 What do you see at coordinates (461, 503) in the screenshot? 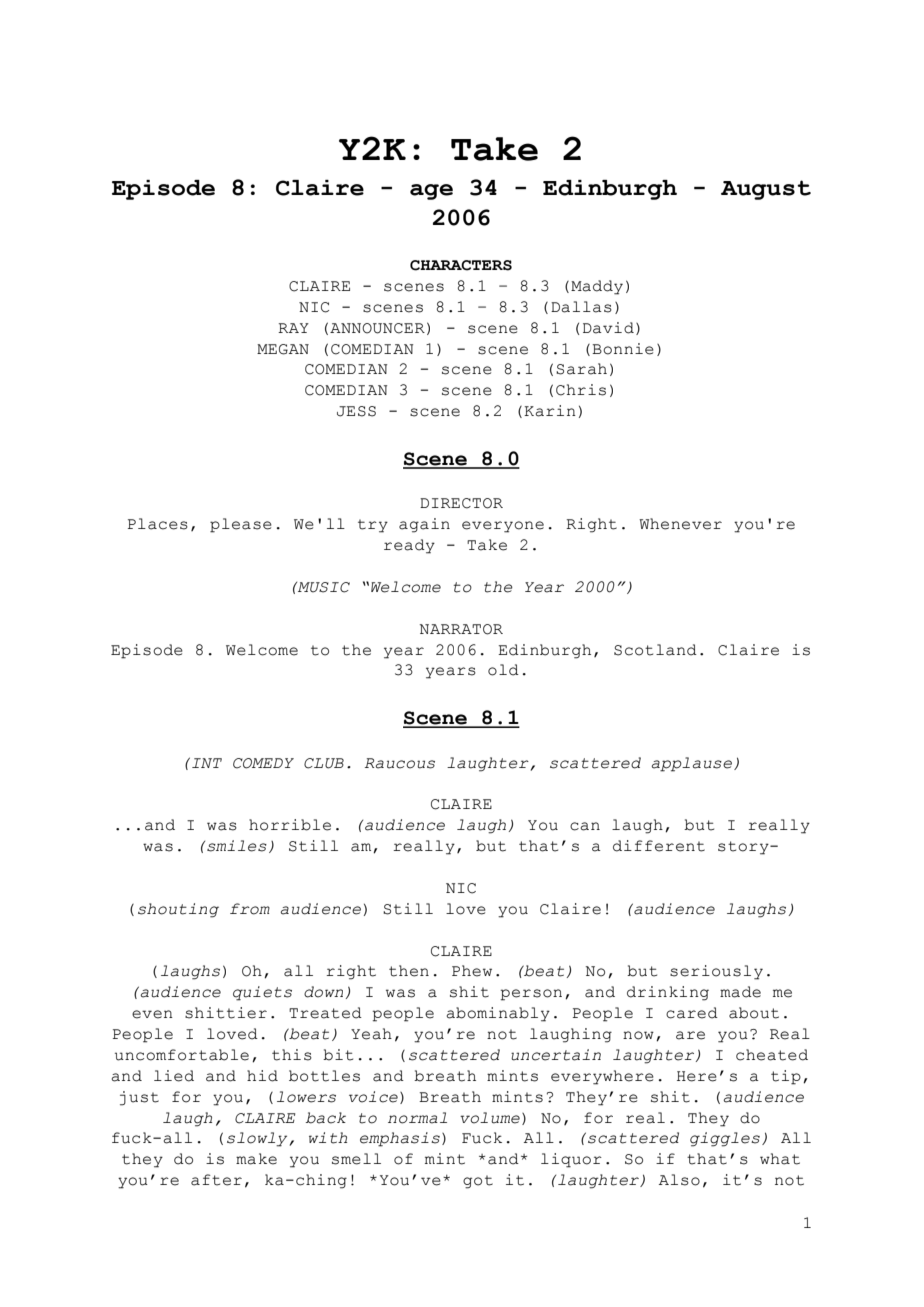
I see `DIRECTOR` at bounding box center [461, 503].
